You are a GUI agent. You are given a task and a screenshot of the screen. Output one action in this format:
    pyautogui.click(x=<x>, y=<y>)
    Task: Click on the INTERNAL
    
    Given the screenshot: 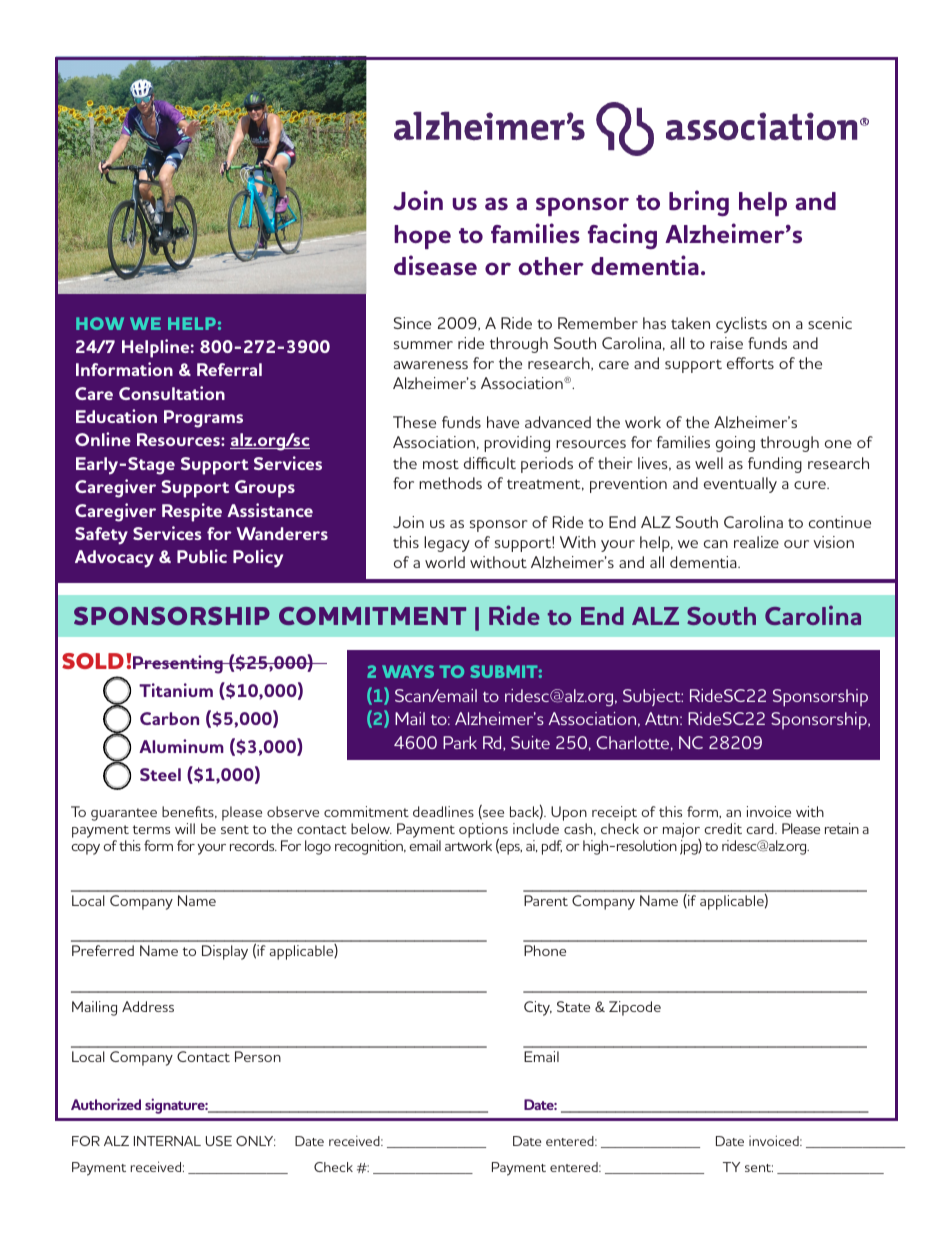 What is the action you would take?
    pyautogui.click(x=167, y=1141)
